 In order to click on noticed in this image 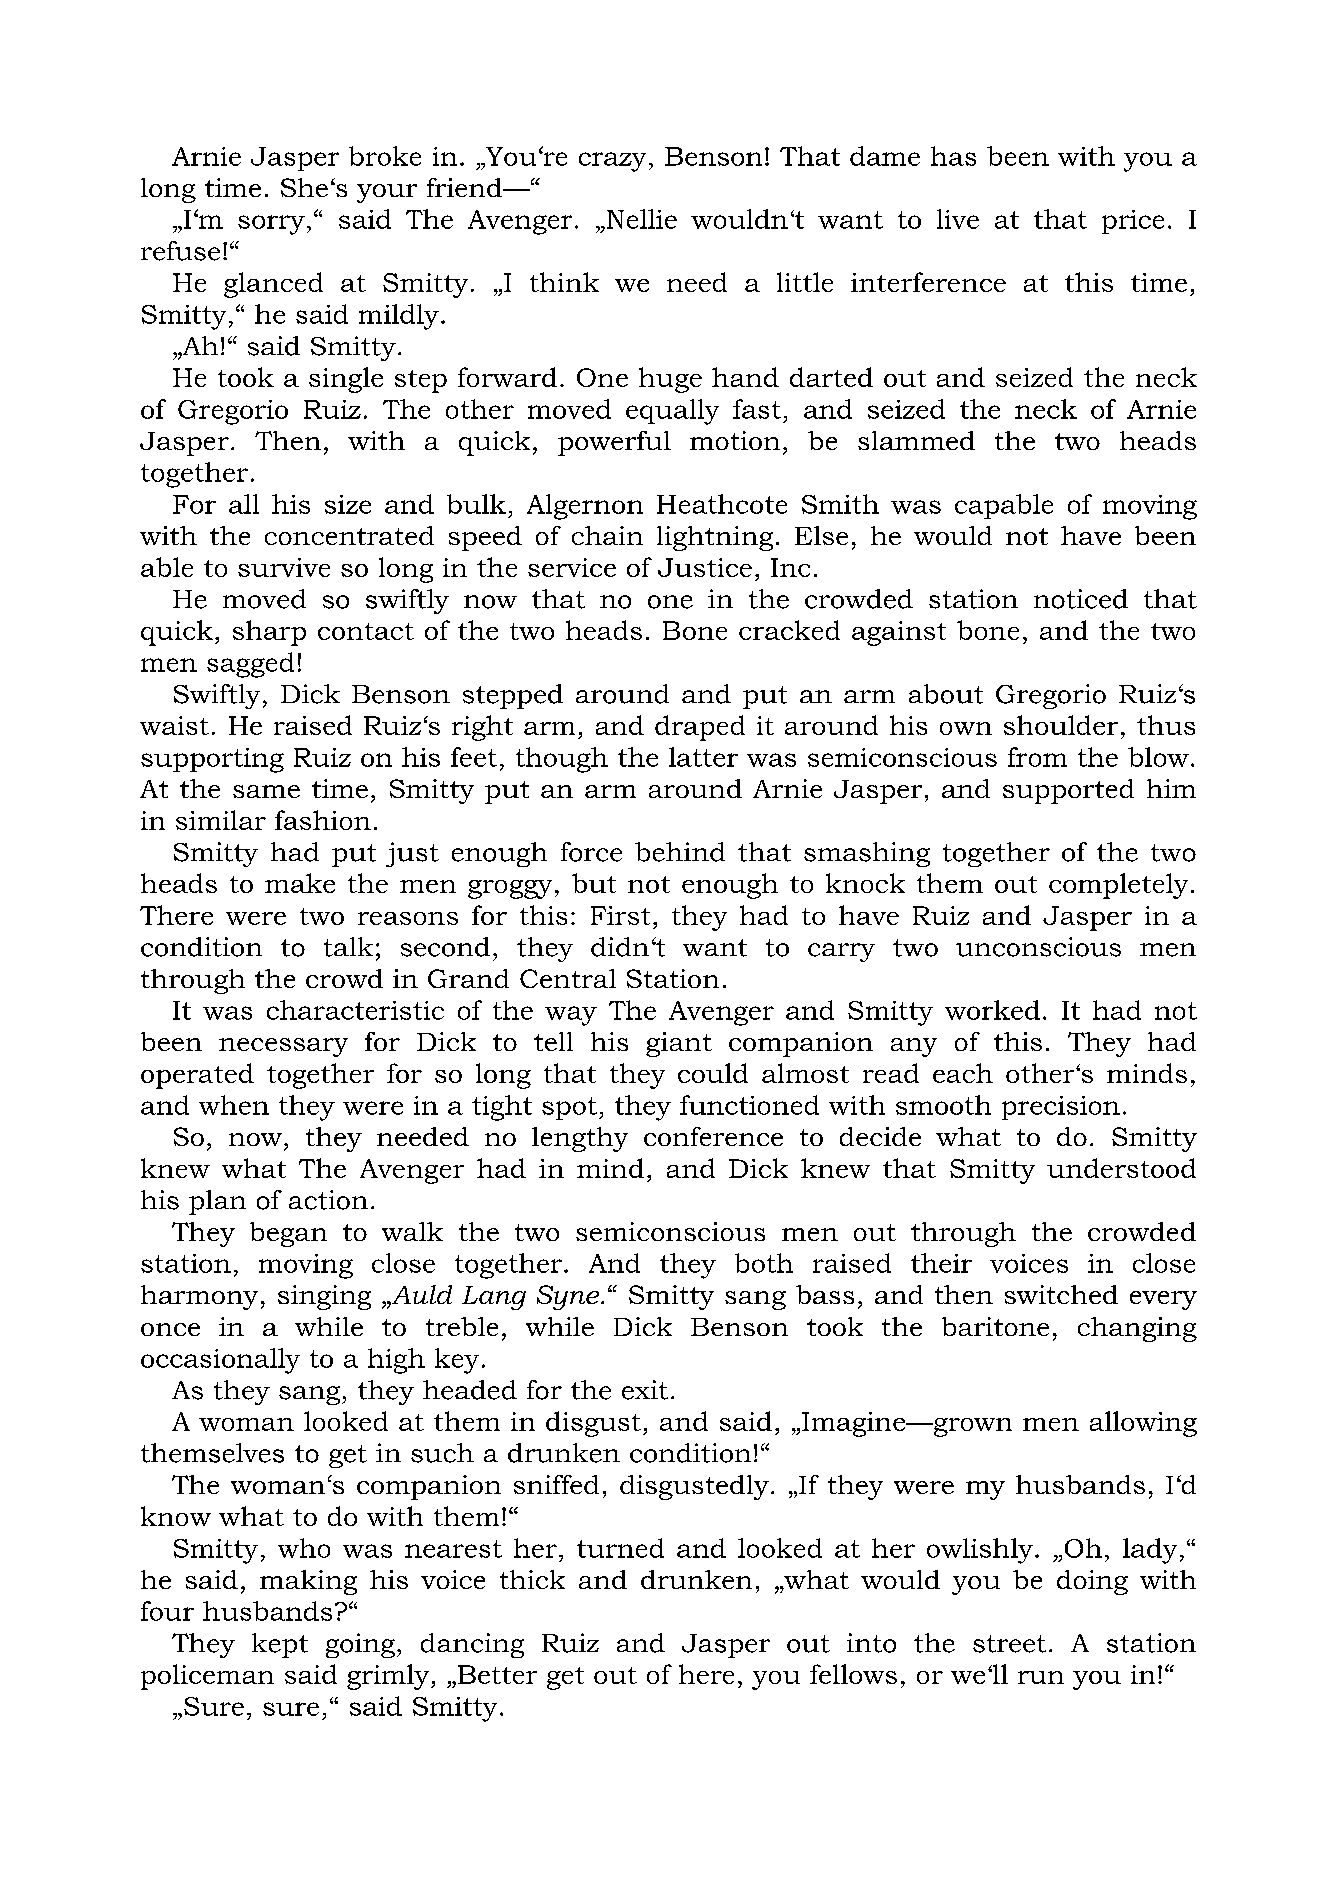, I will do `click(1081, 599)`.
